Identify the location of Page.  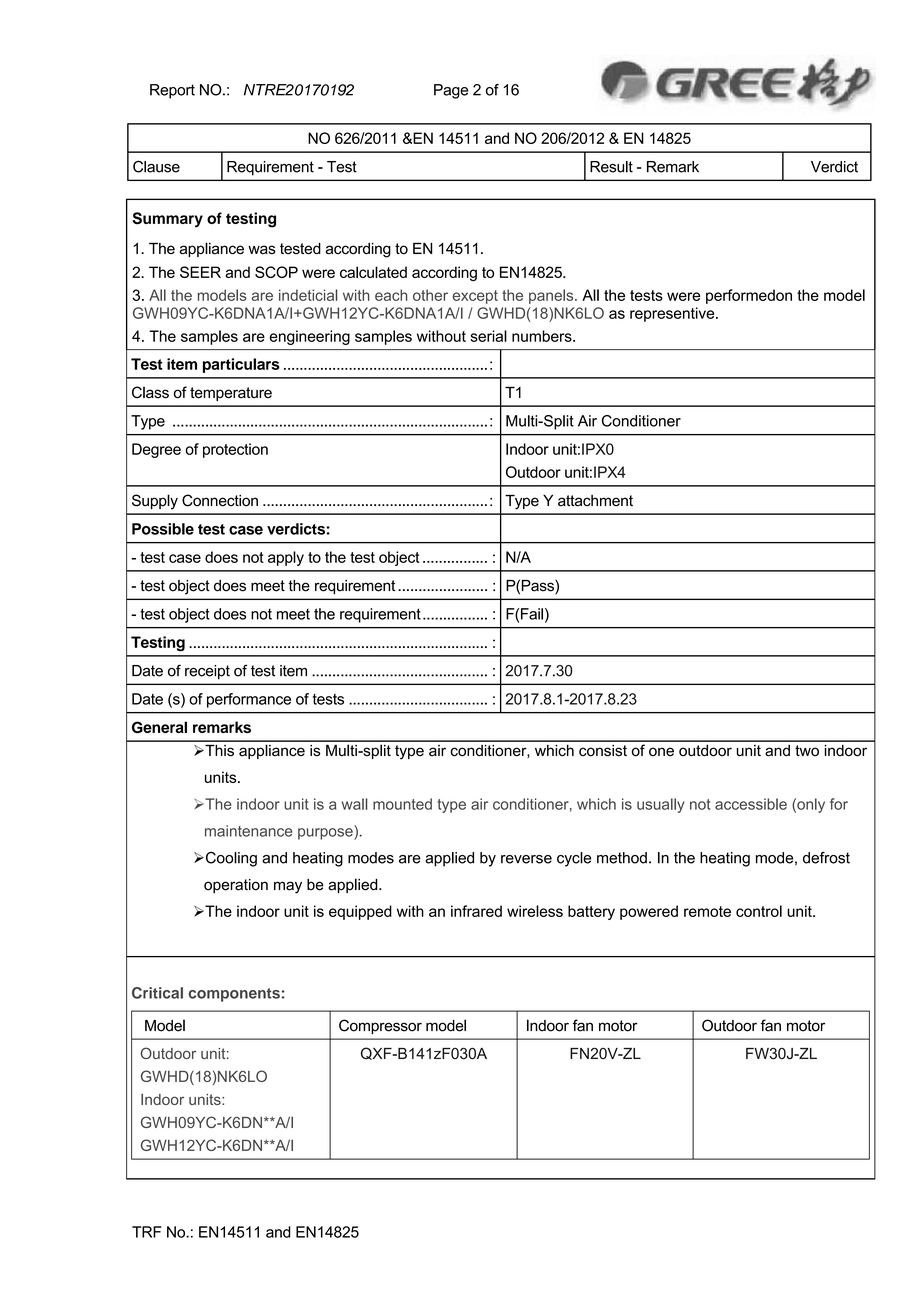
(451, 91).
